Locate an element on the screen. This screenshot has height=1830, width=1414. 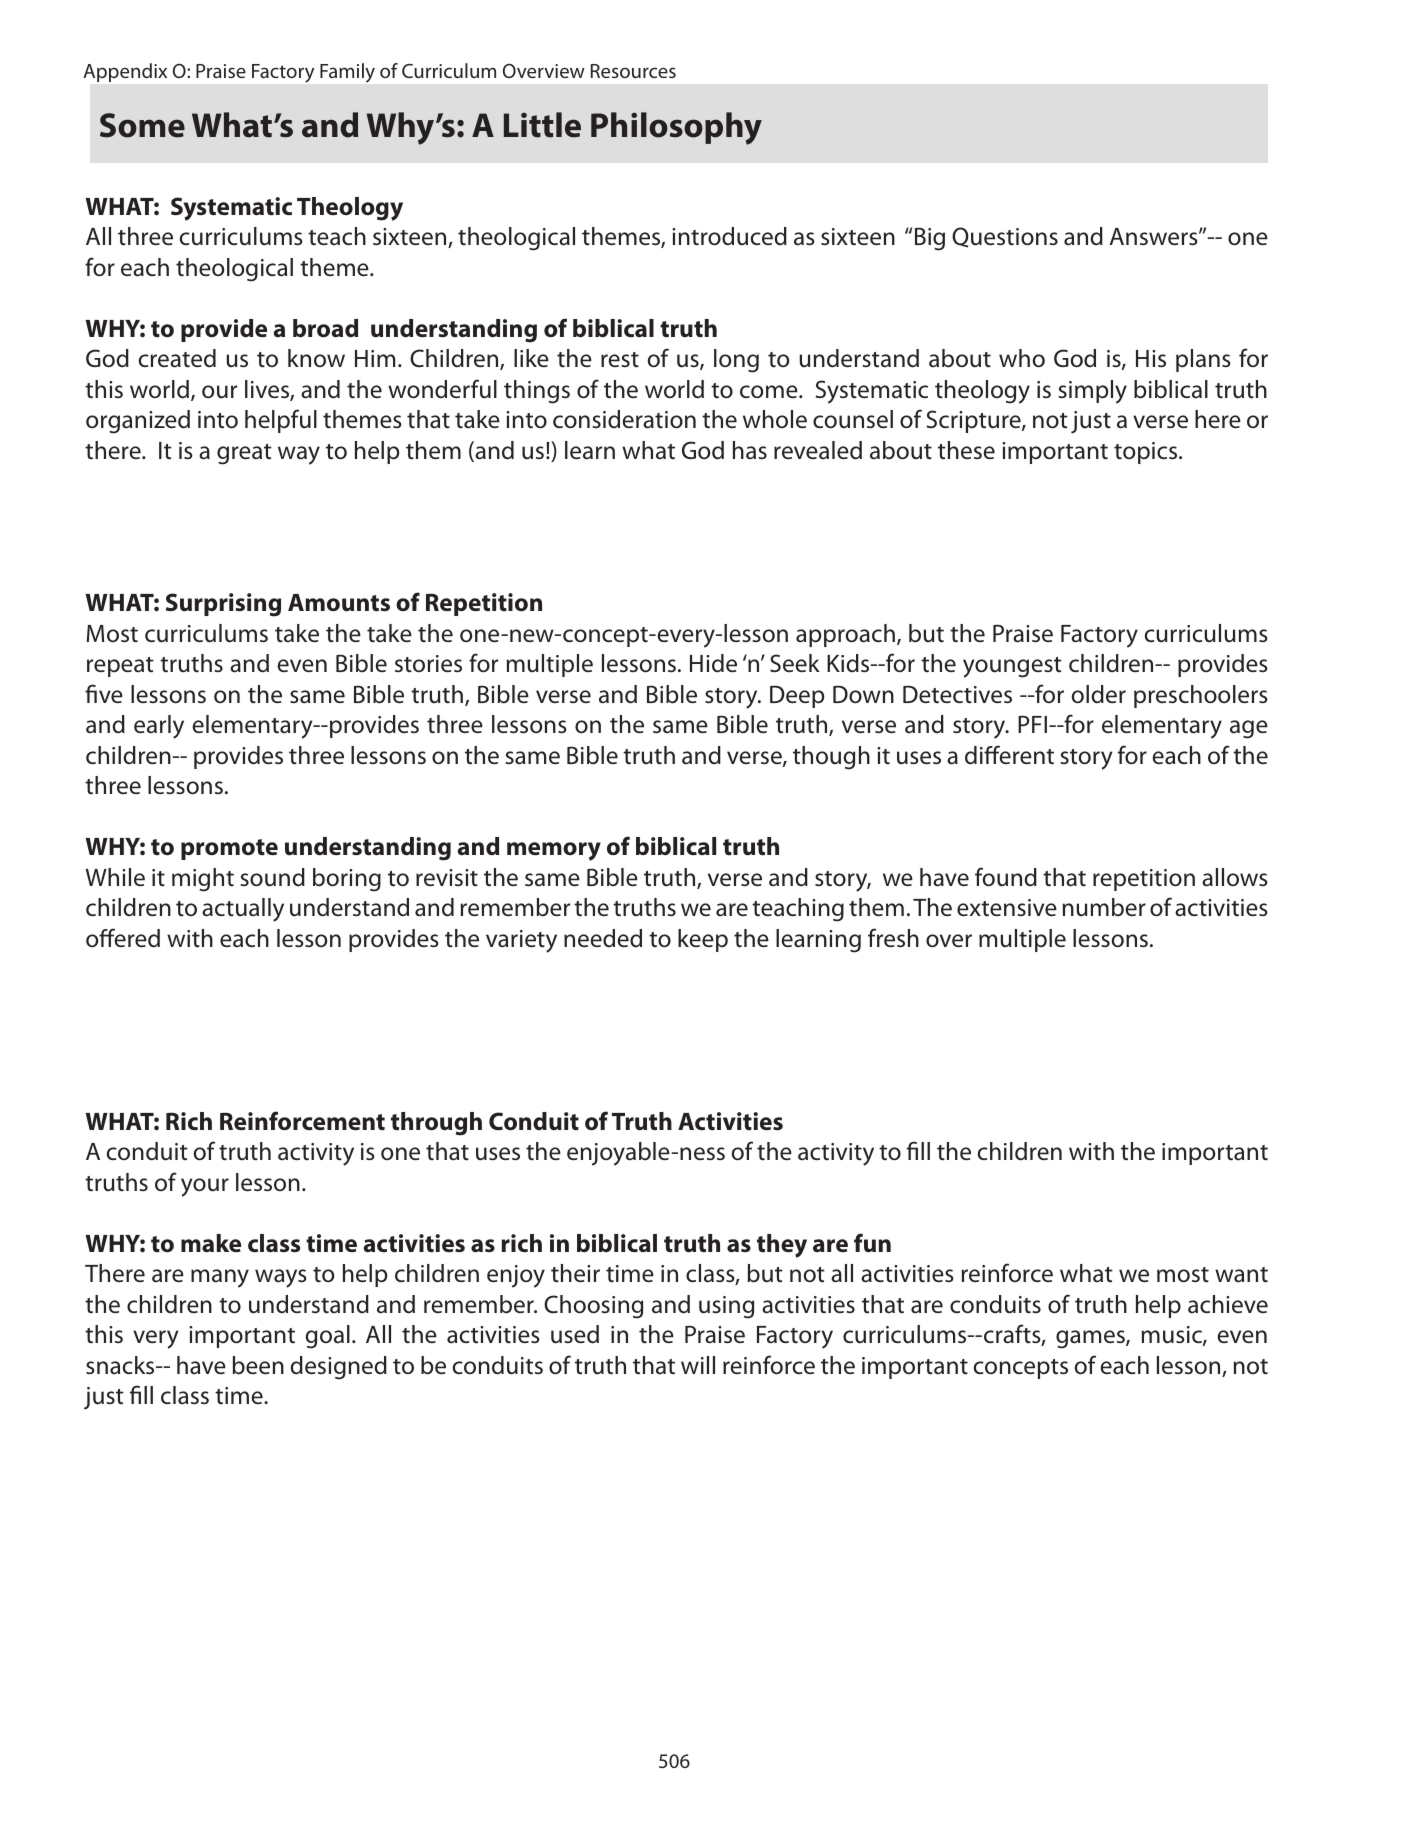
has is located at coordinates (750, 450).
